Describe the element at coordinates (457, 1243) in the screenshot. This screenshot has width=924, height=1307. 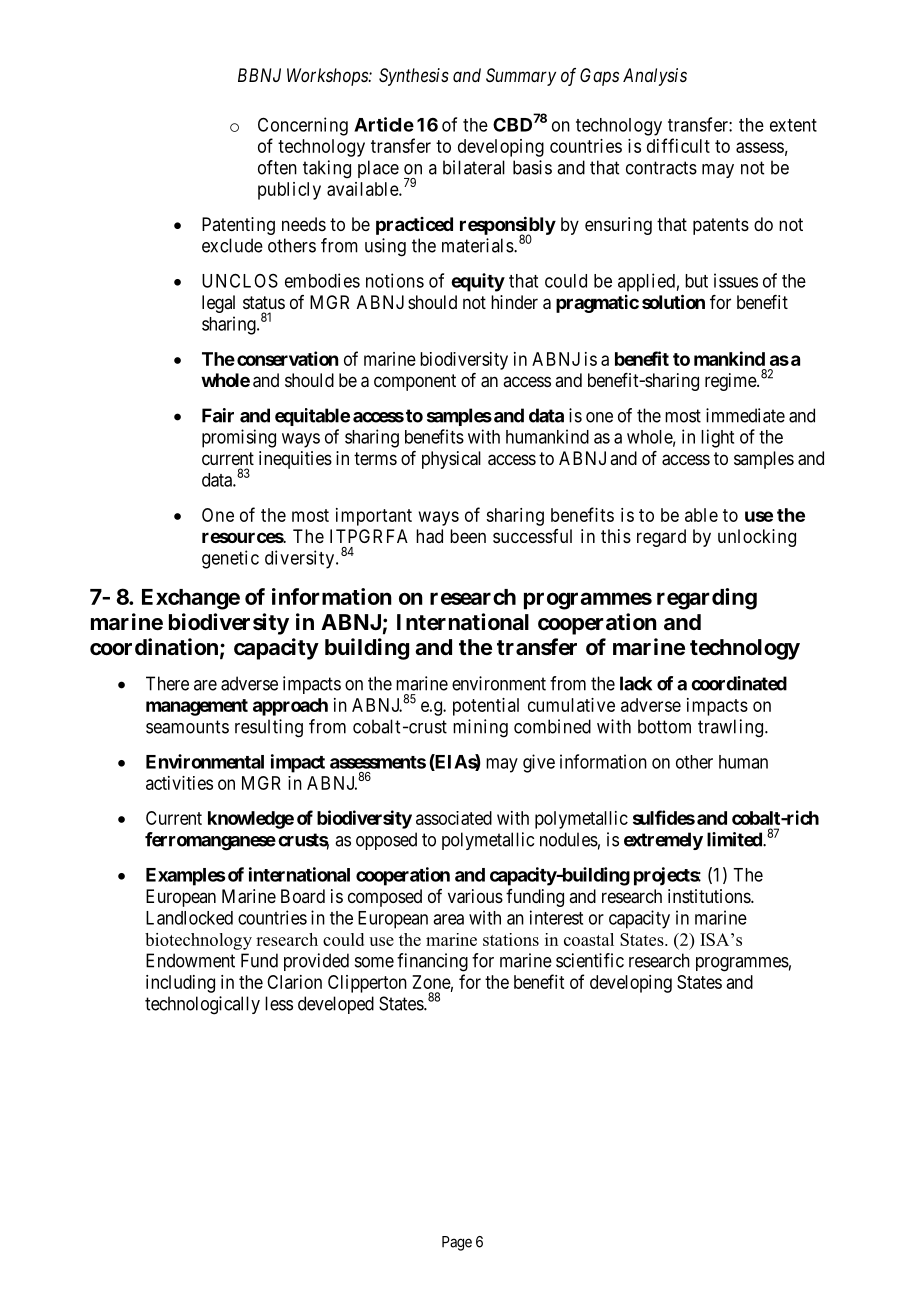
I see `Page` at that location.
